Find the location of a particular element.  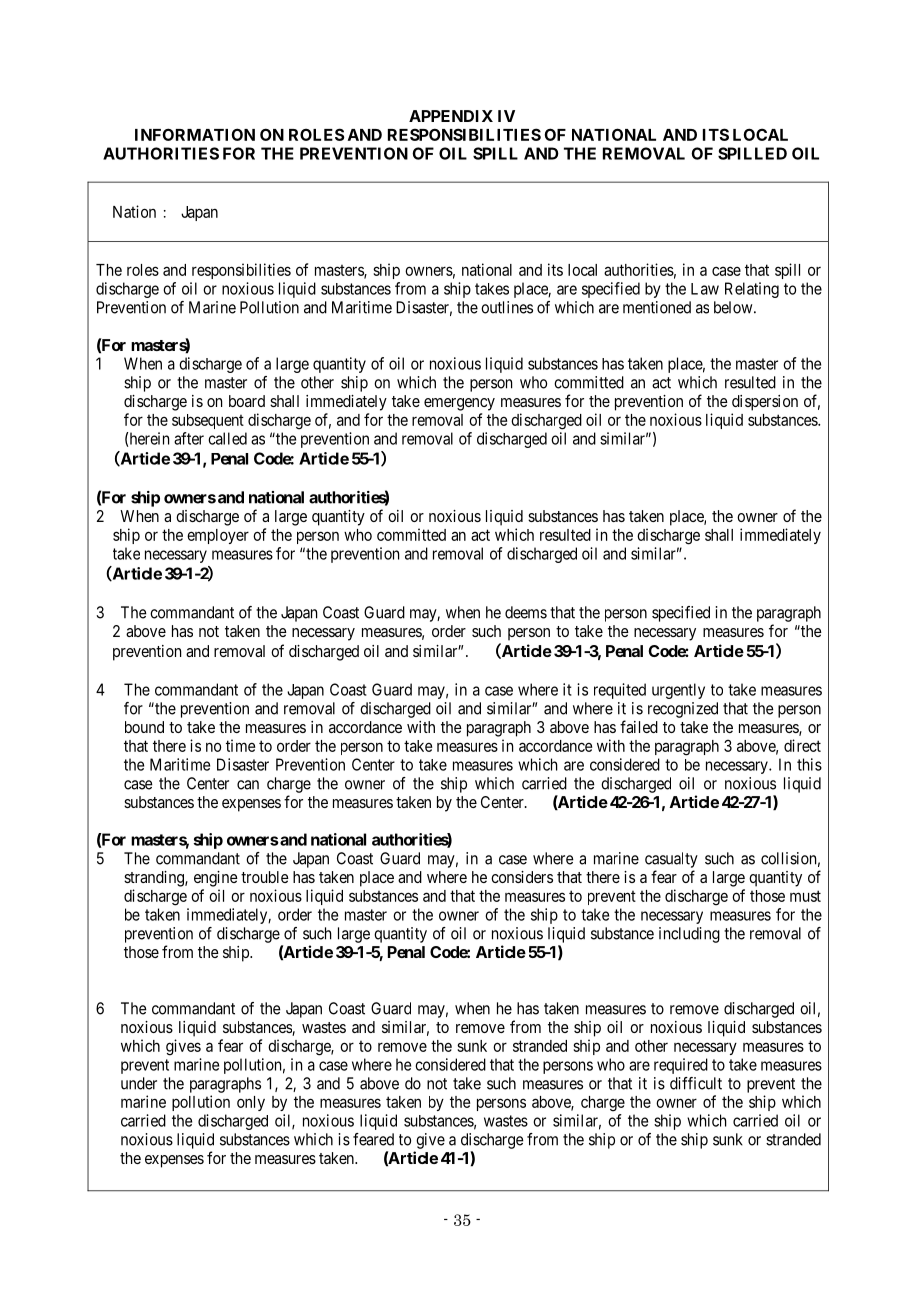

required is located at coordinates (681, 1066).
